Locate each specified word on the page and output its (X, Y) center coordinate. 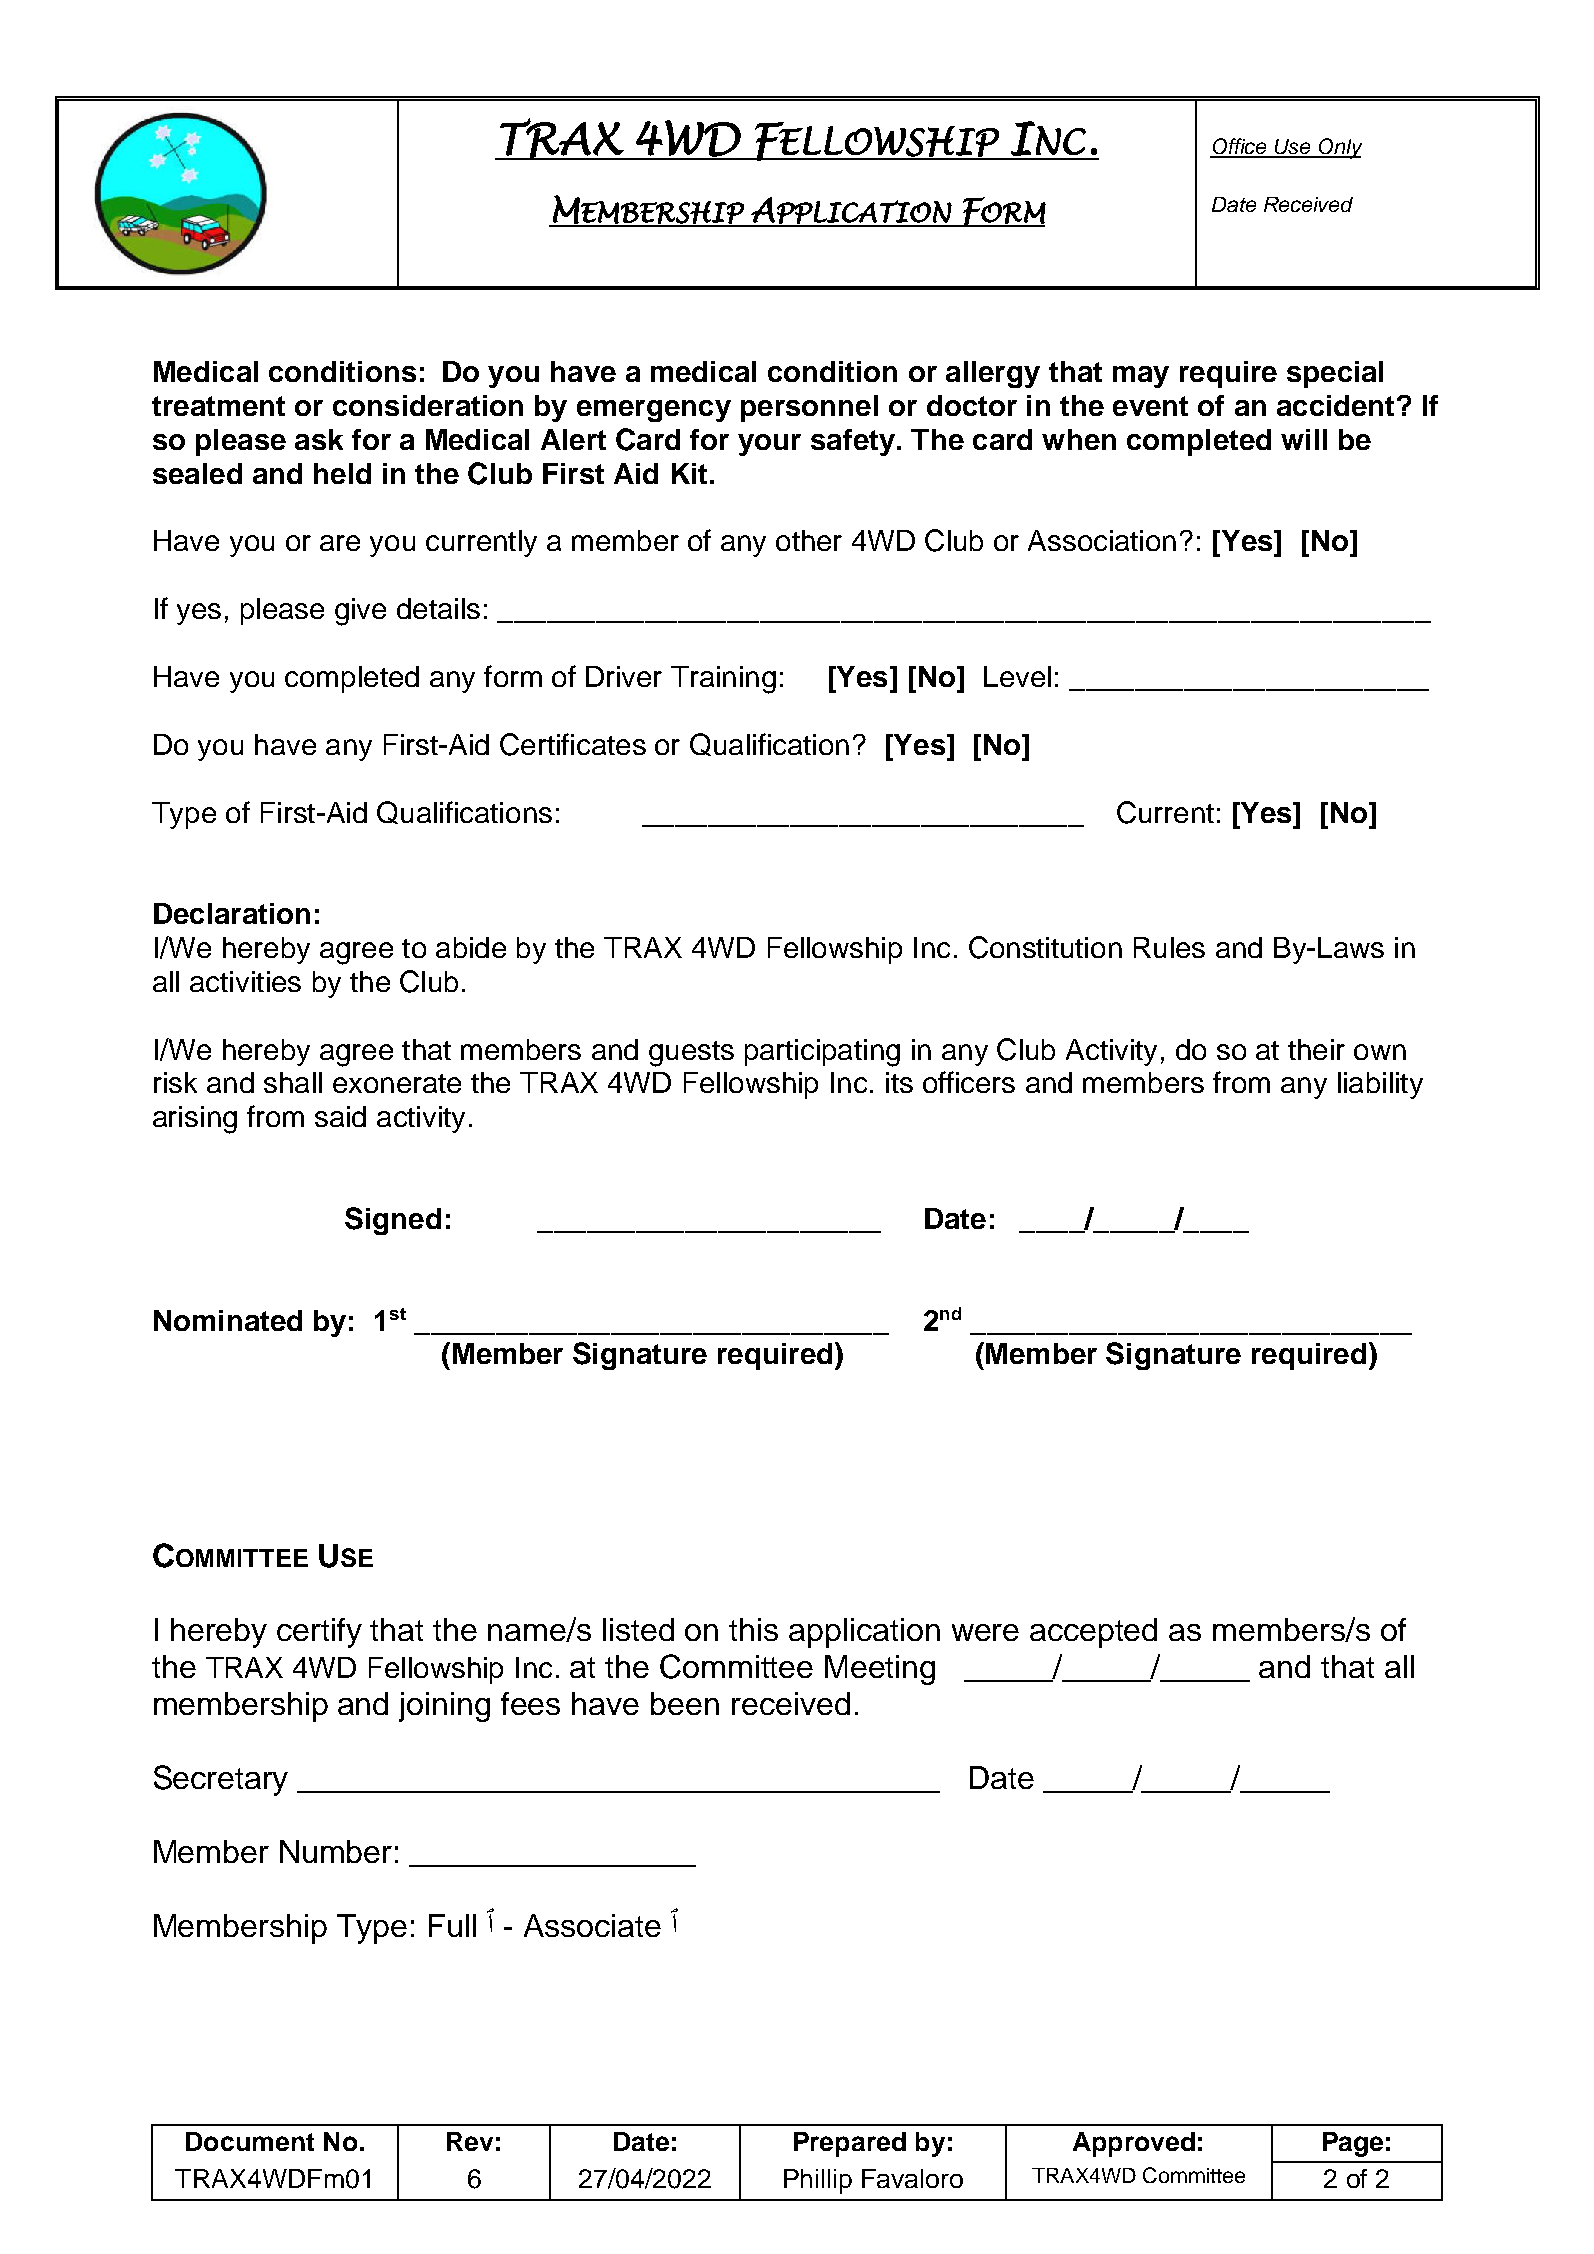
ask (319, 439)
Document (250, 2141)
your (769, 445)
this (753, 1629)
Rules (1169, 947)
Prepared (850, 2144)
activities (245, 981)
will (1304, 439)
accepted (1093, 1633)
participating (822, 1053)
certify (319, 1633)
